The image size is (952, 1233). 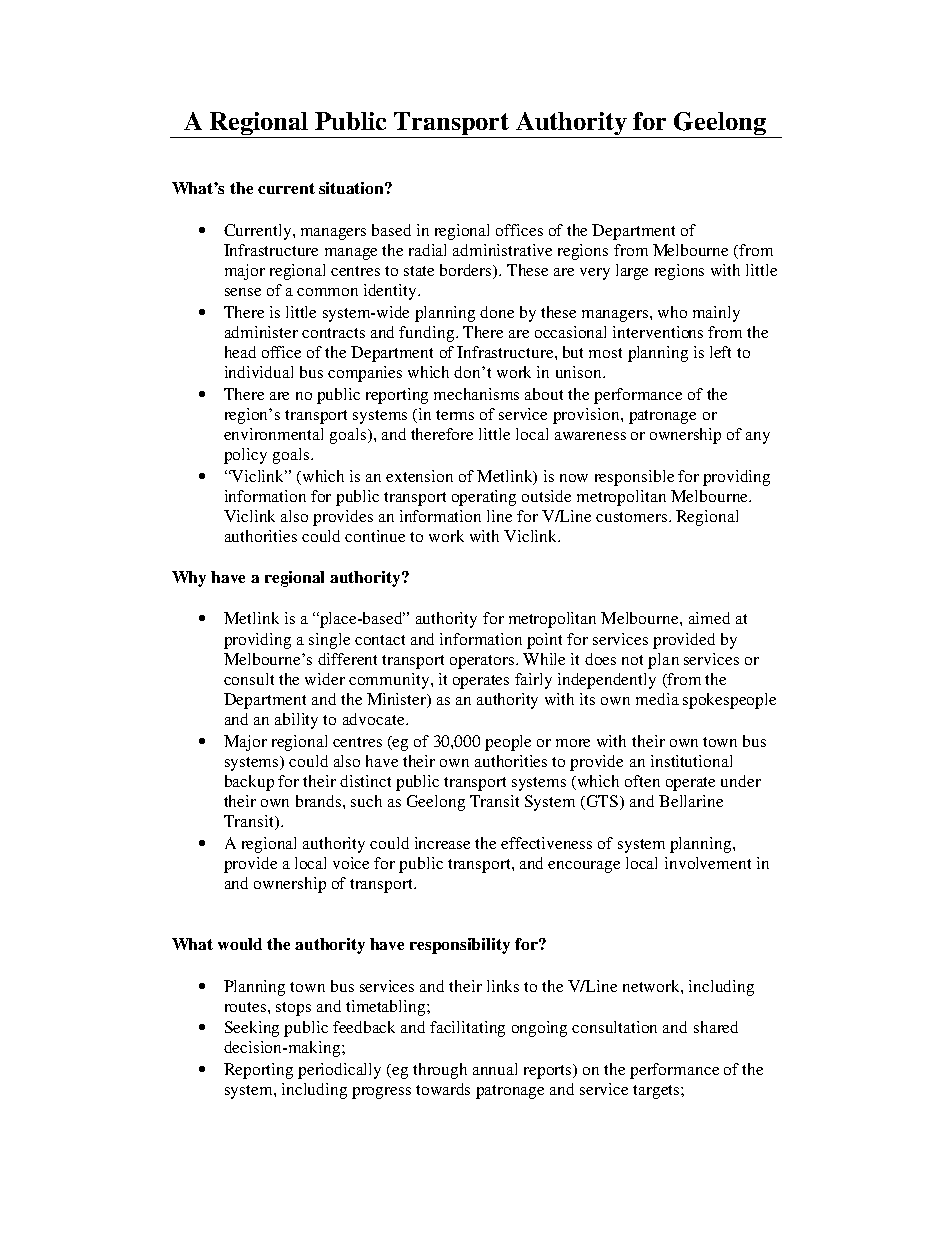 What do you see at coordinates (442, 843) in the screenshot?
I see `increase` at bounding box center [442, 843].
